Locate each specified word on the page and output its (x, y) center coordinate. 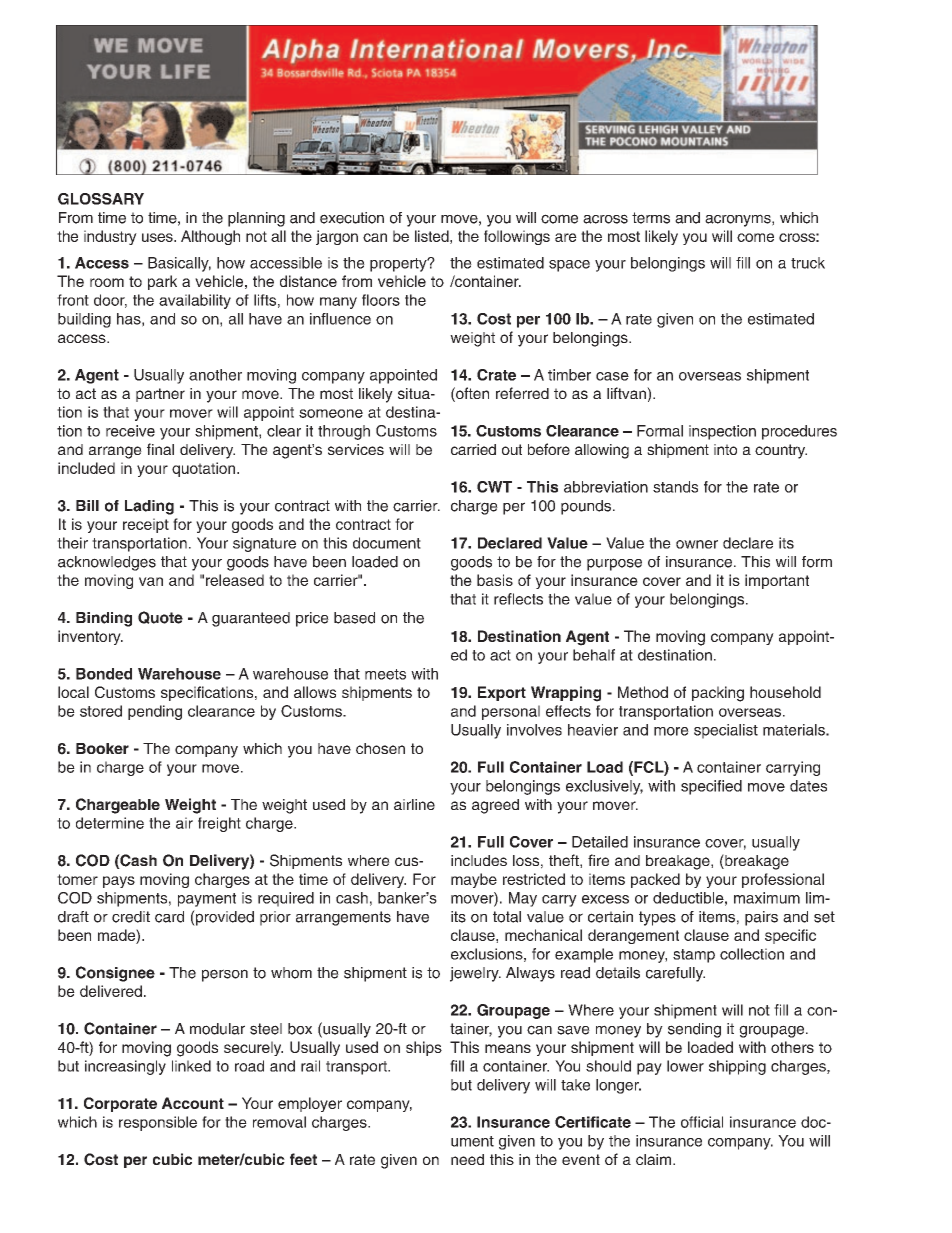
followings (517, 237)
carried (473, 449)
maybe (474, 880)
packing (718, 694)
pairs (761, 918)
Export (502, 693)
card (169, 917)
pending (155, 712)
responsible (158, 1123)
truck (808, 263)
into (725, 449)
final (160, 449)
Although (210, 237)
